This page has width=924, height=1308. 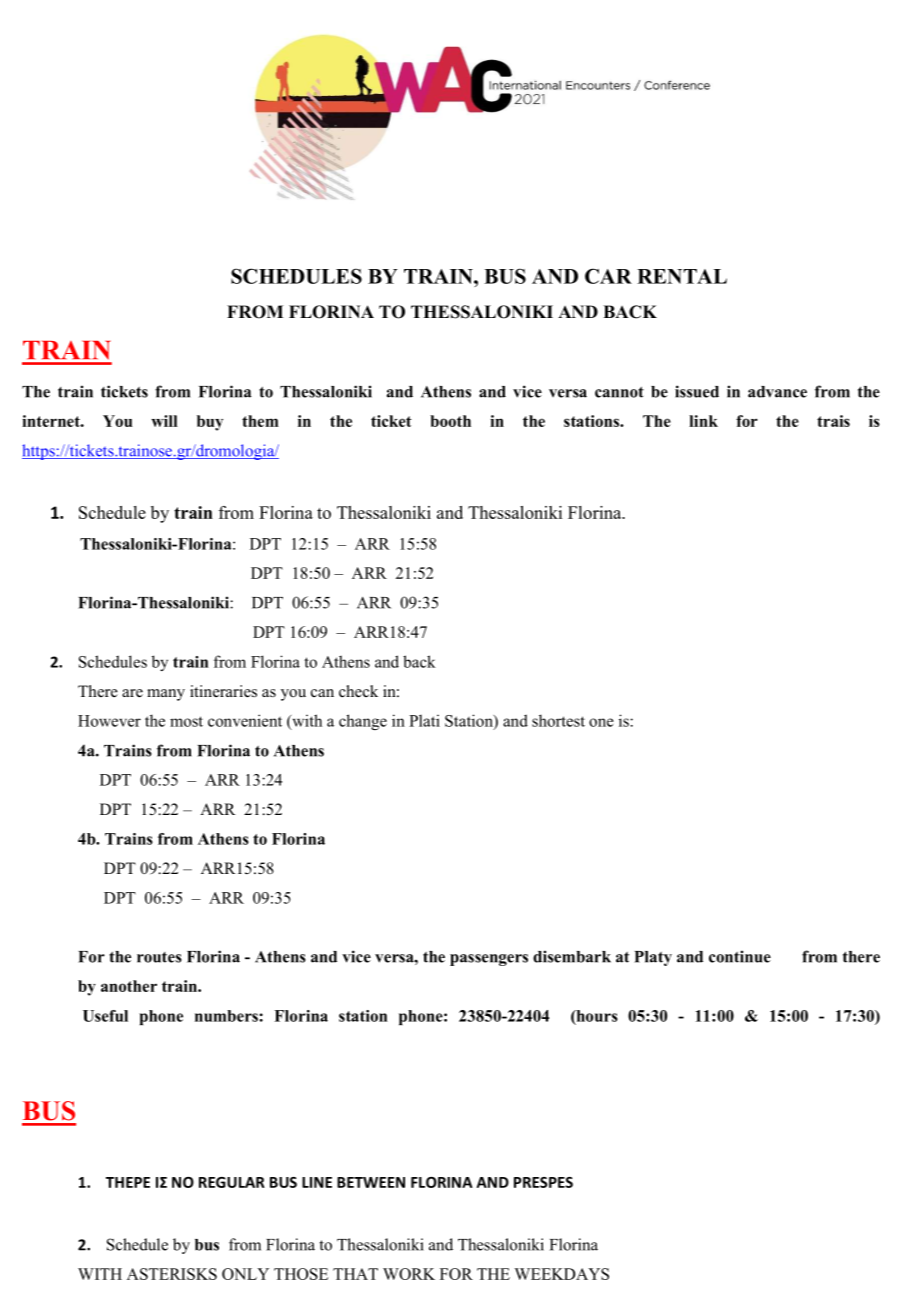 I want to click on many, so click(x=166, y=695).
